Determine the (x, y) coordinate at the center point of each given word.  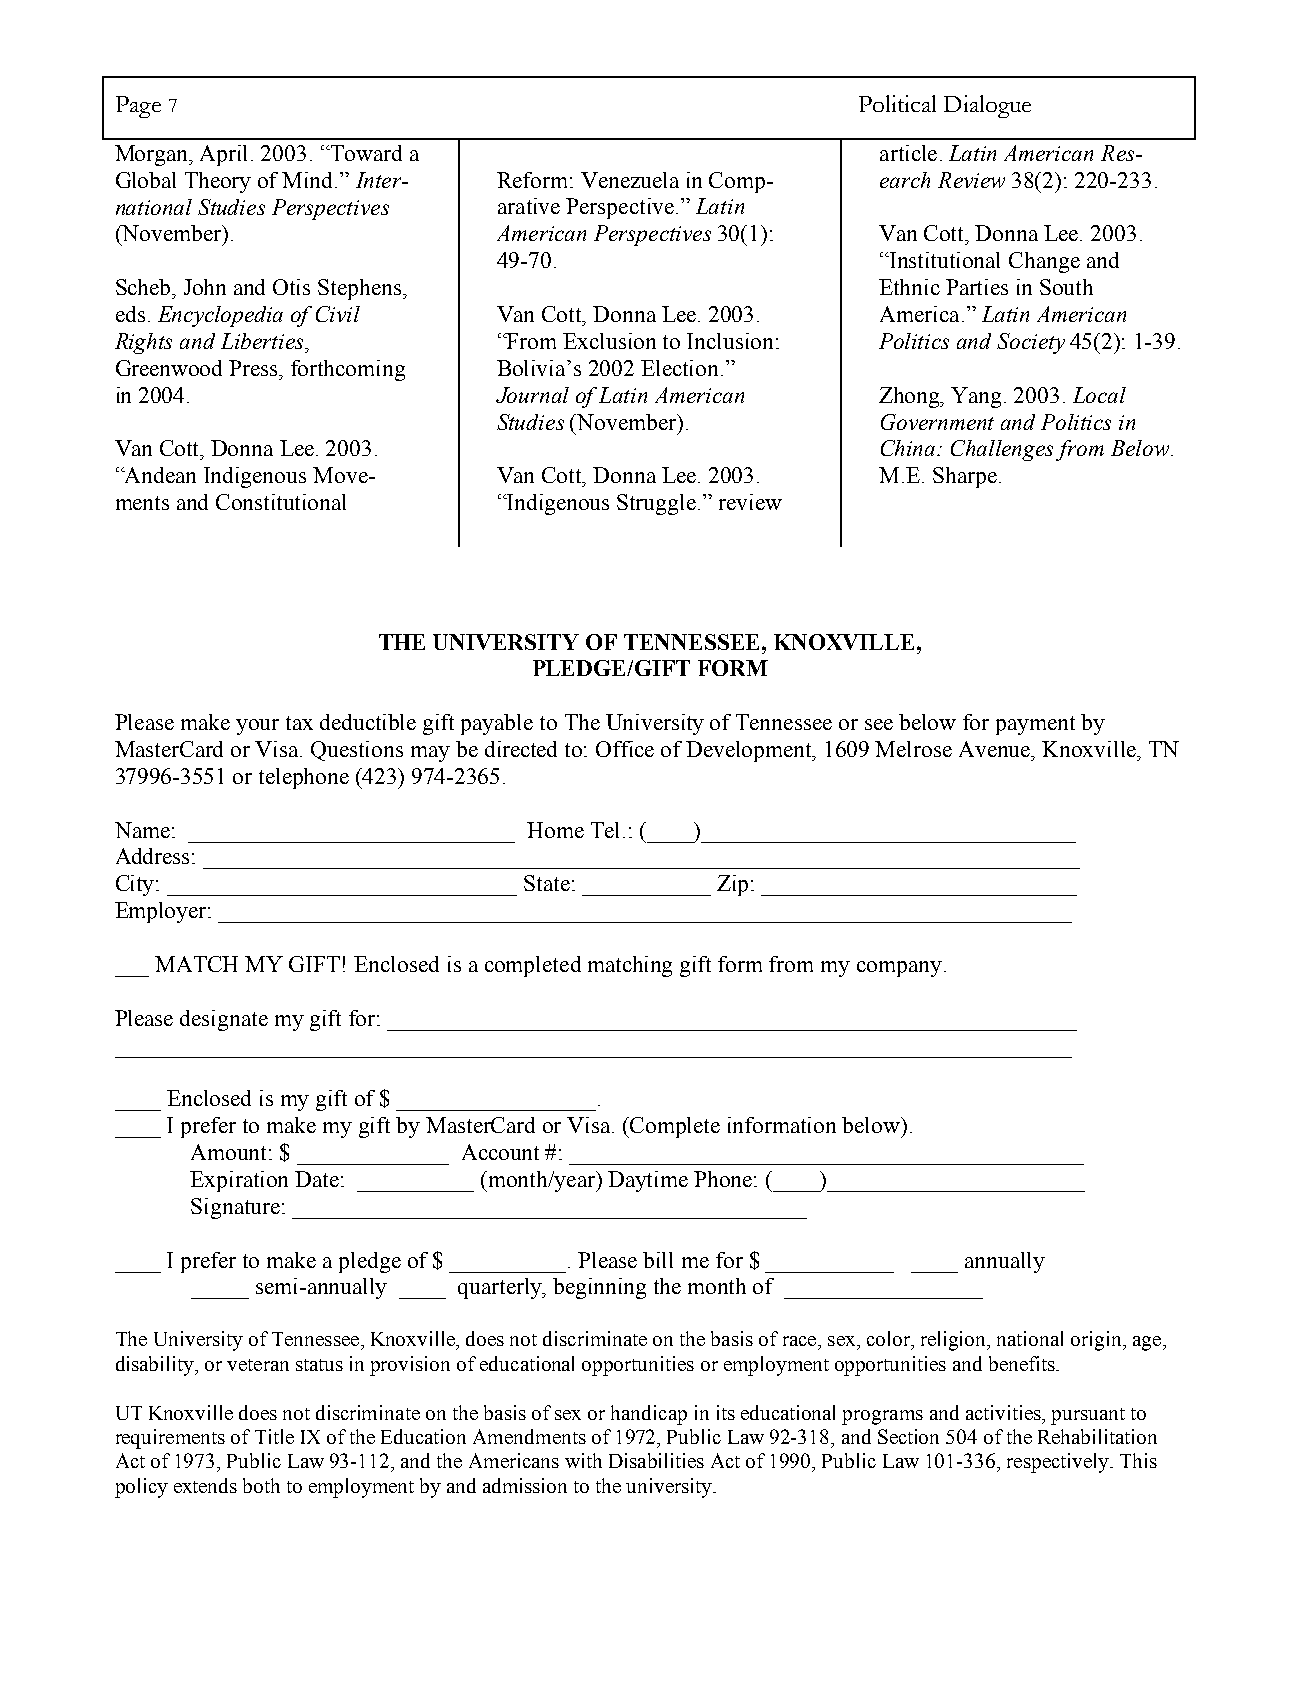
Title (274, 1436)
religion (955, 1341)
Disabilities (656, 1460)
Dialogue (987, 106)
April (226, 155)
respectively (1059, 1463)
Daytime (648, 1181)
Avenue (996, 749)
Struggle (656, 504)
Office (625, 749)
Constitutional (281, 502)
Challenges (1002, 450)
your (257, 727)
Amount (230, 1152)
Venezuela (630, 180)
